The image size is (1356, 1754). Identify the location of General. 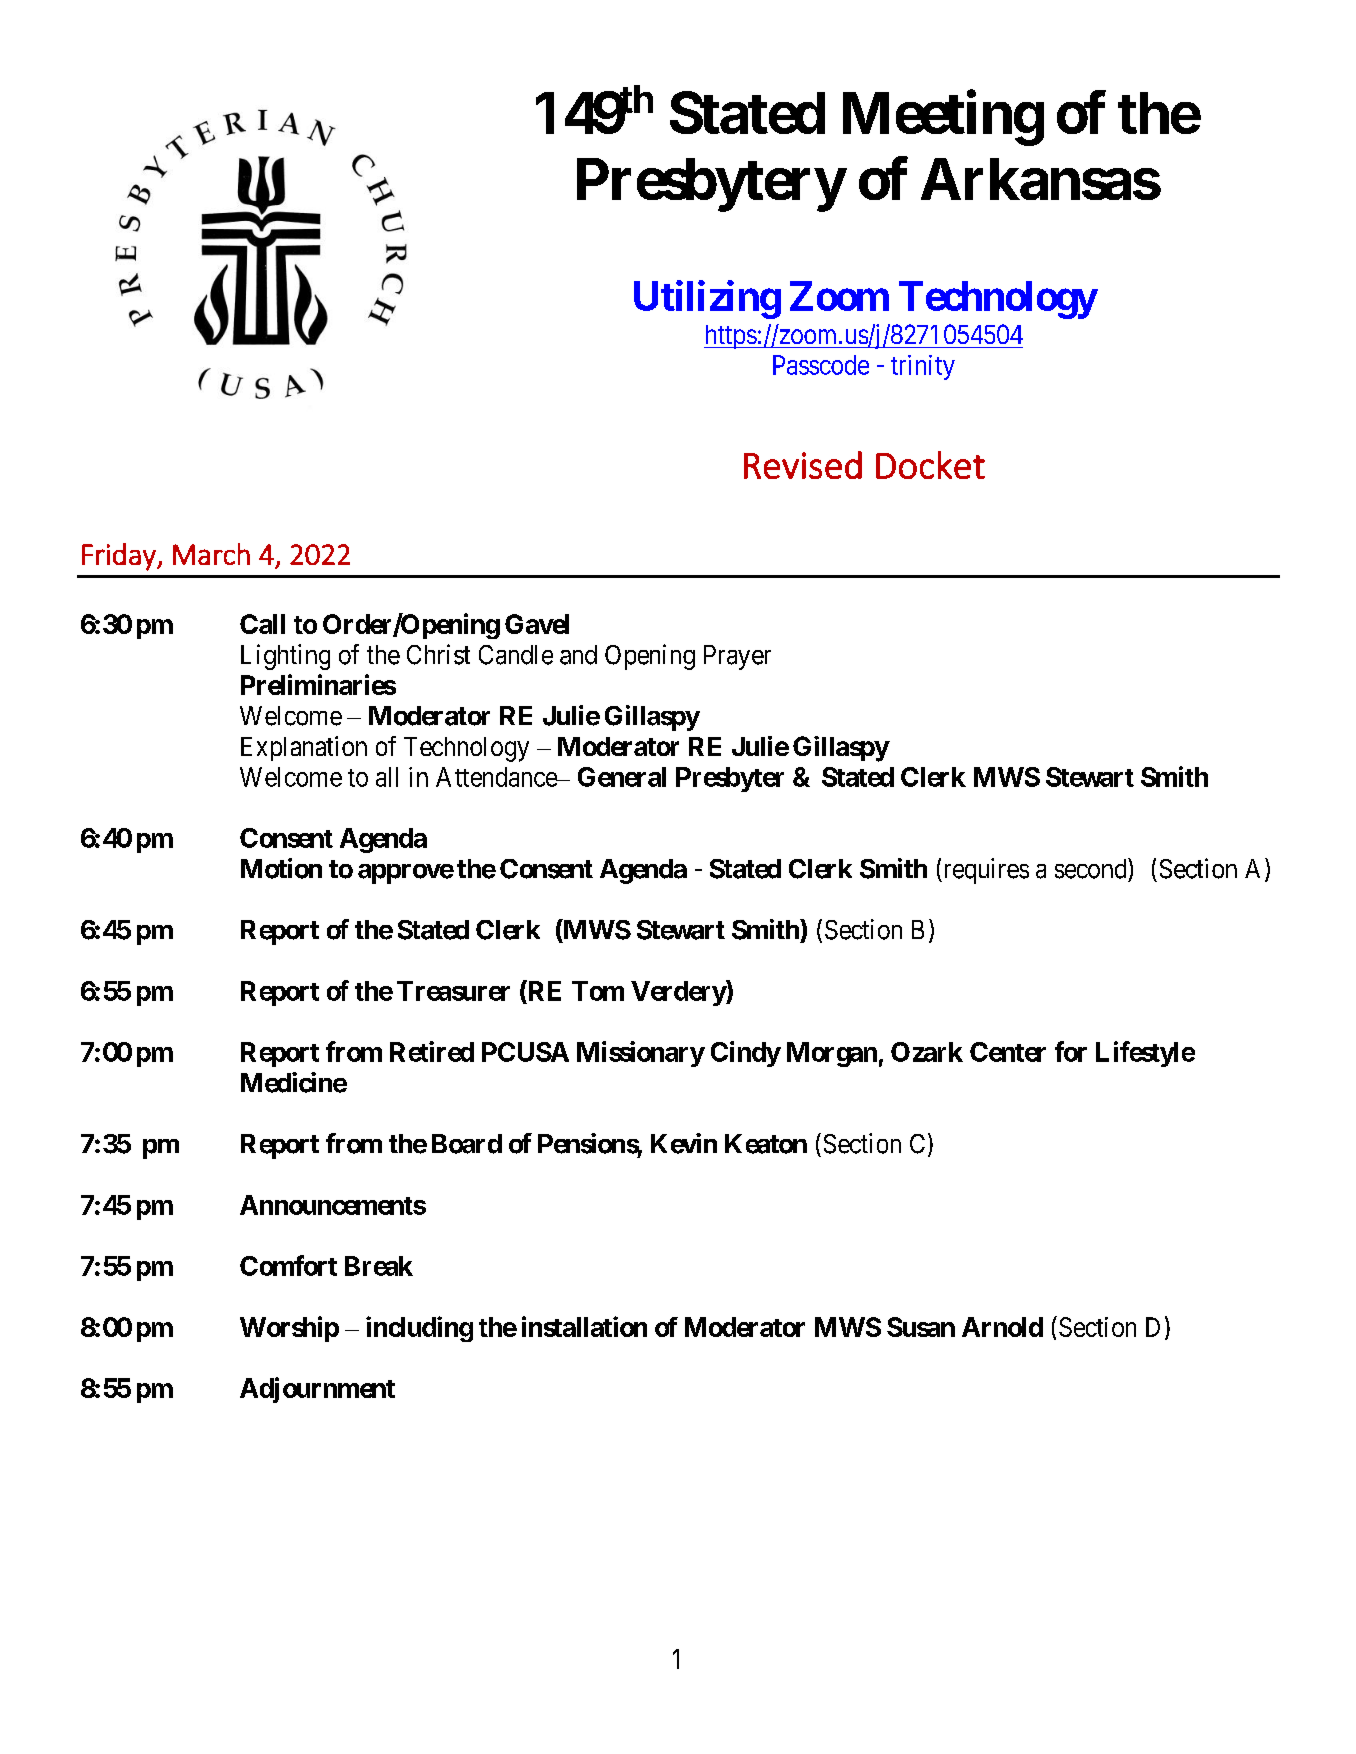
(622, 777).
